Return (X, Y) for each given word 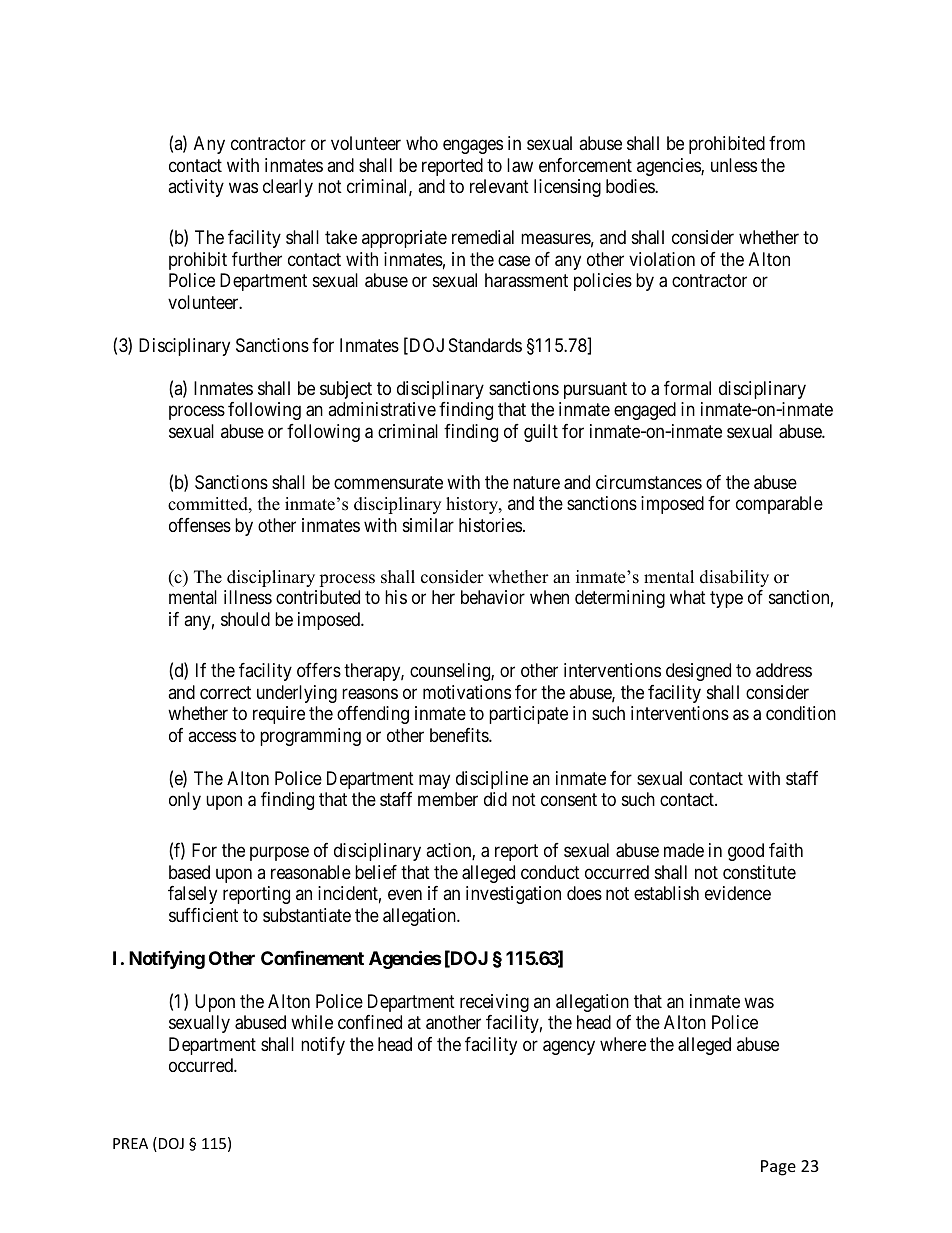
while (312, 1022)
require (279, 715)
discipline (492, 780)
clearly (288, 188)
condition (801, 713)
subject (346, 390)
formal (687, 388)
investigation (513, 895)
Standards (485, 345)
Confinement (312, 957)
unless (734, 165)
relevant (499, 186)
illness (248, 597)
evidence (738, 893)
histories (490, 525)
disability (734, 578)
